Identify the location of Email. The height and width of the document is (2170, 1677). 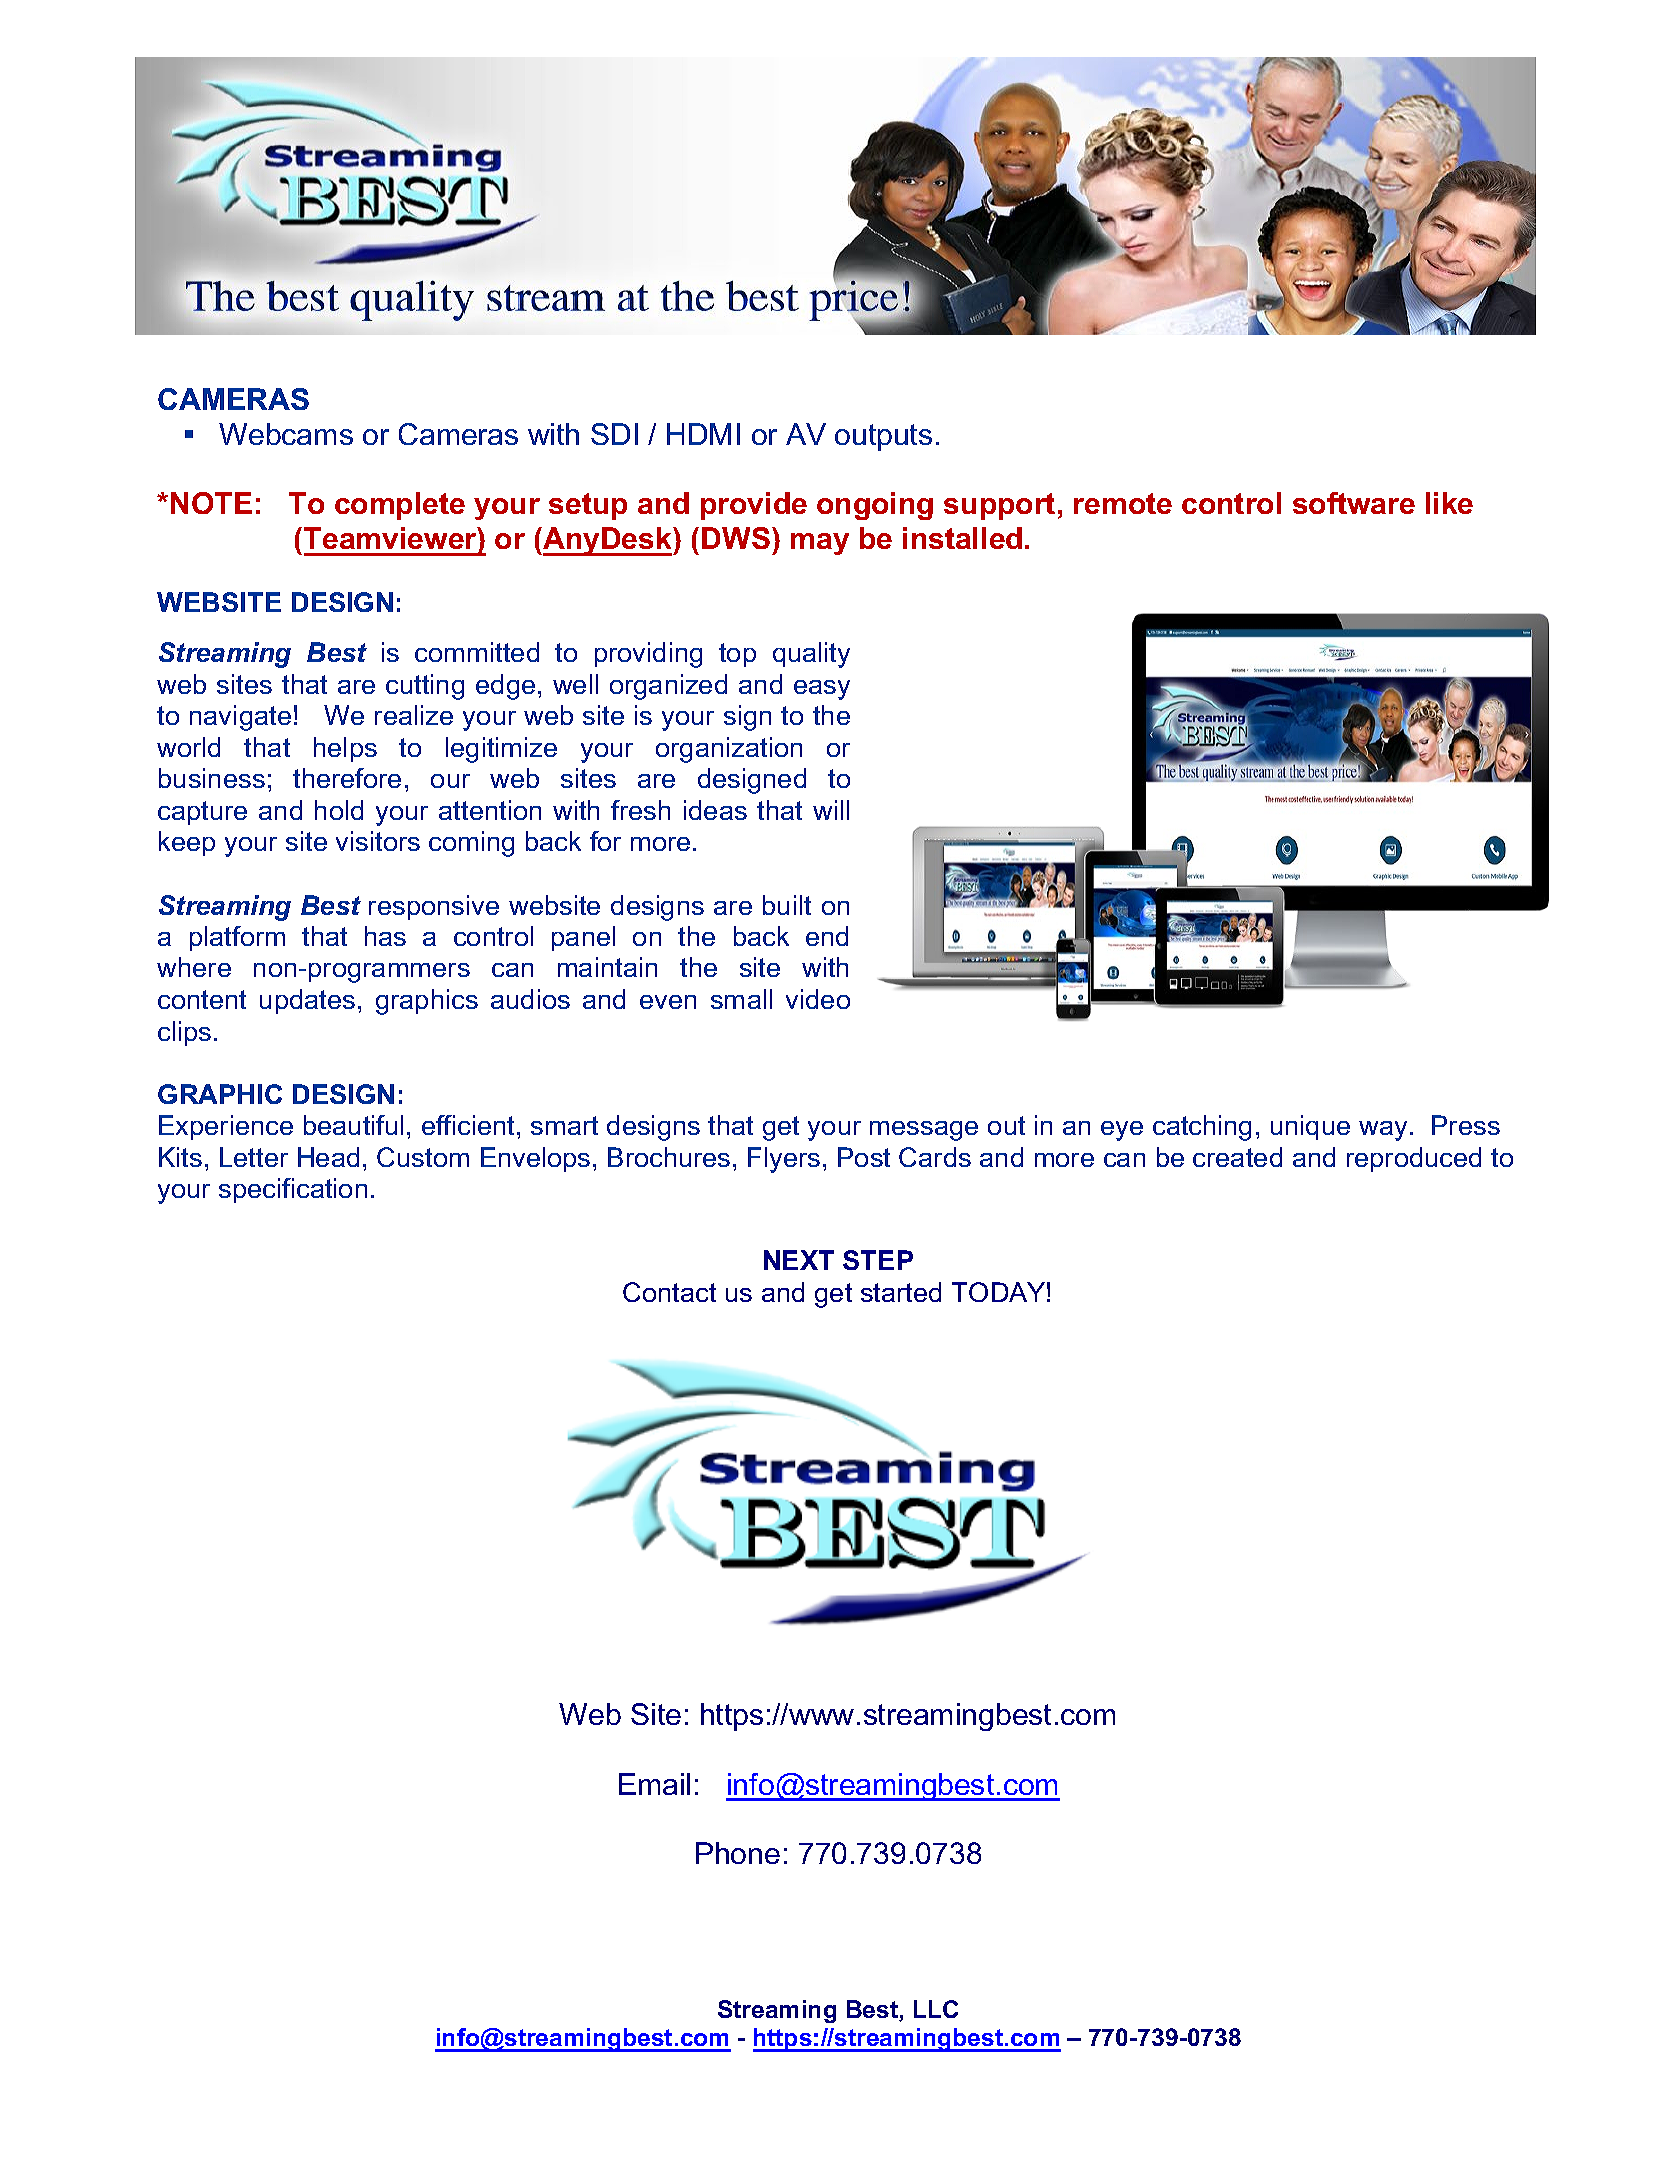
(654, 1784).
